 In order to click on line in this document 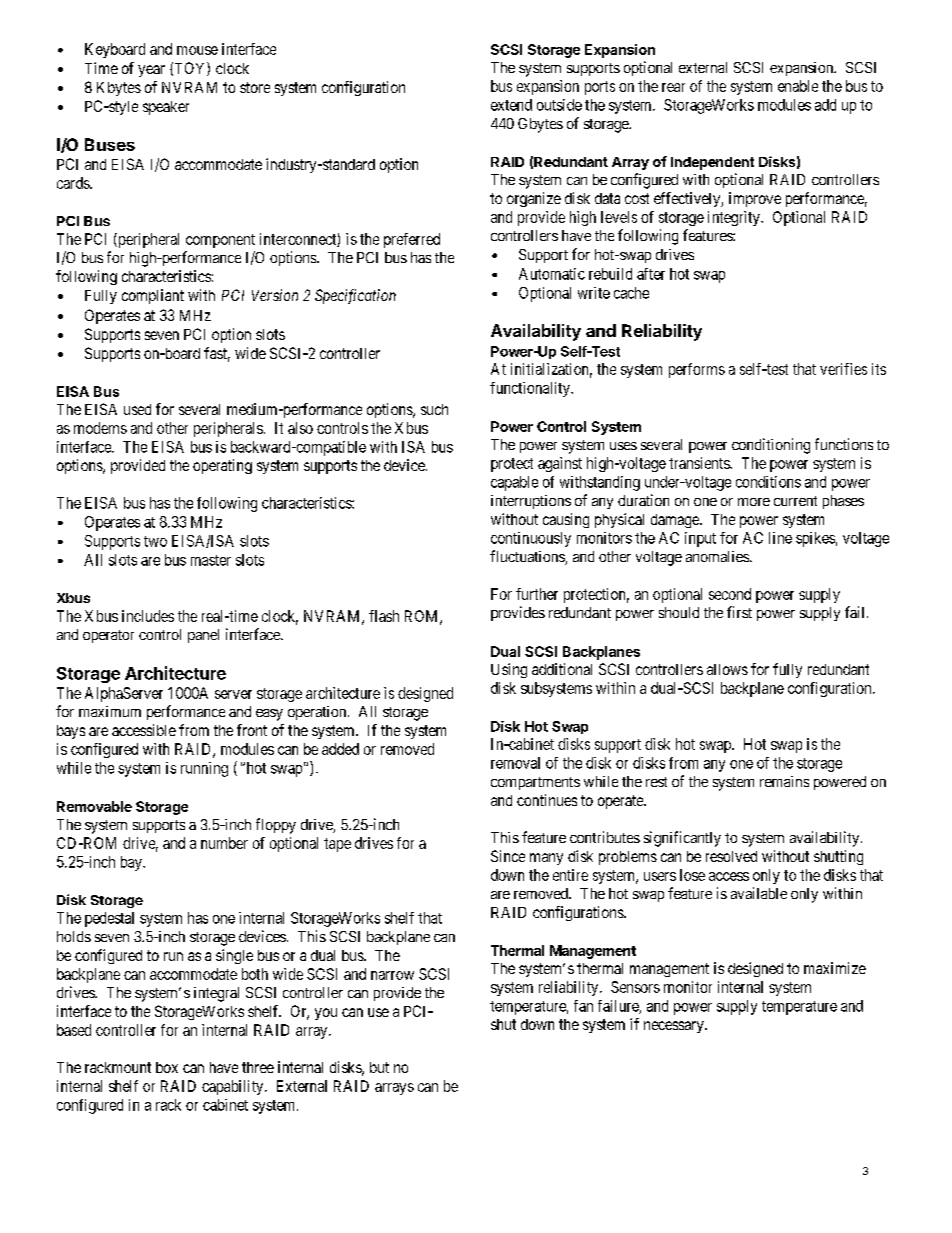, I will do `click(780, 538)`.
